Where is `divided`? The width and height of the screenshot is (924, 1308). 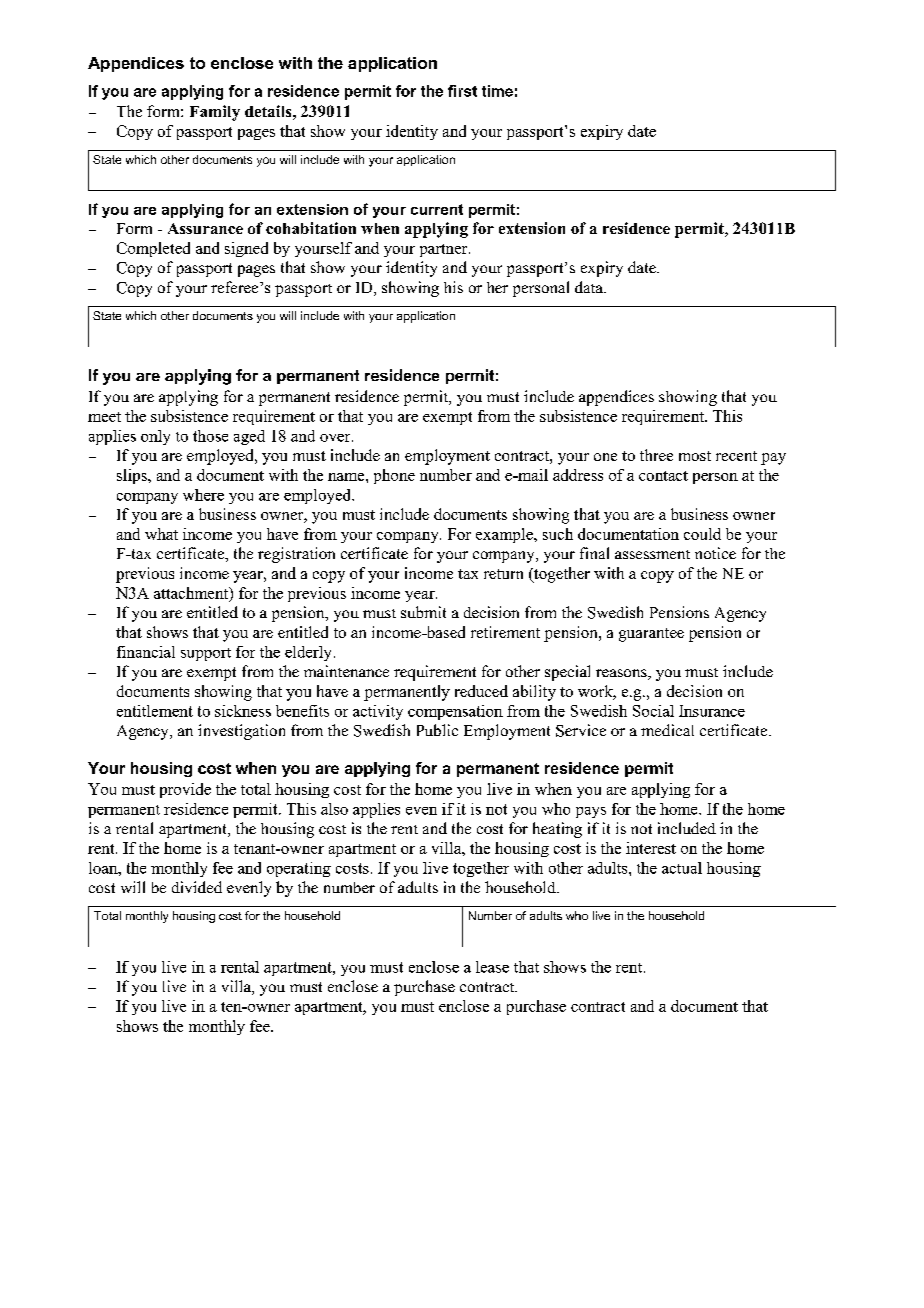 divided is located at coordinates (197, 887).
